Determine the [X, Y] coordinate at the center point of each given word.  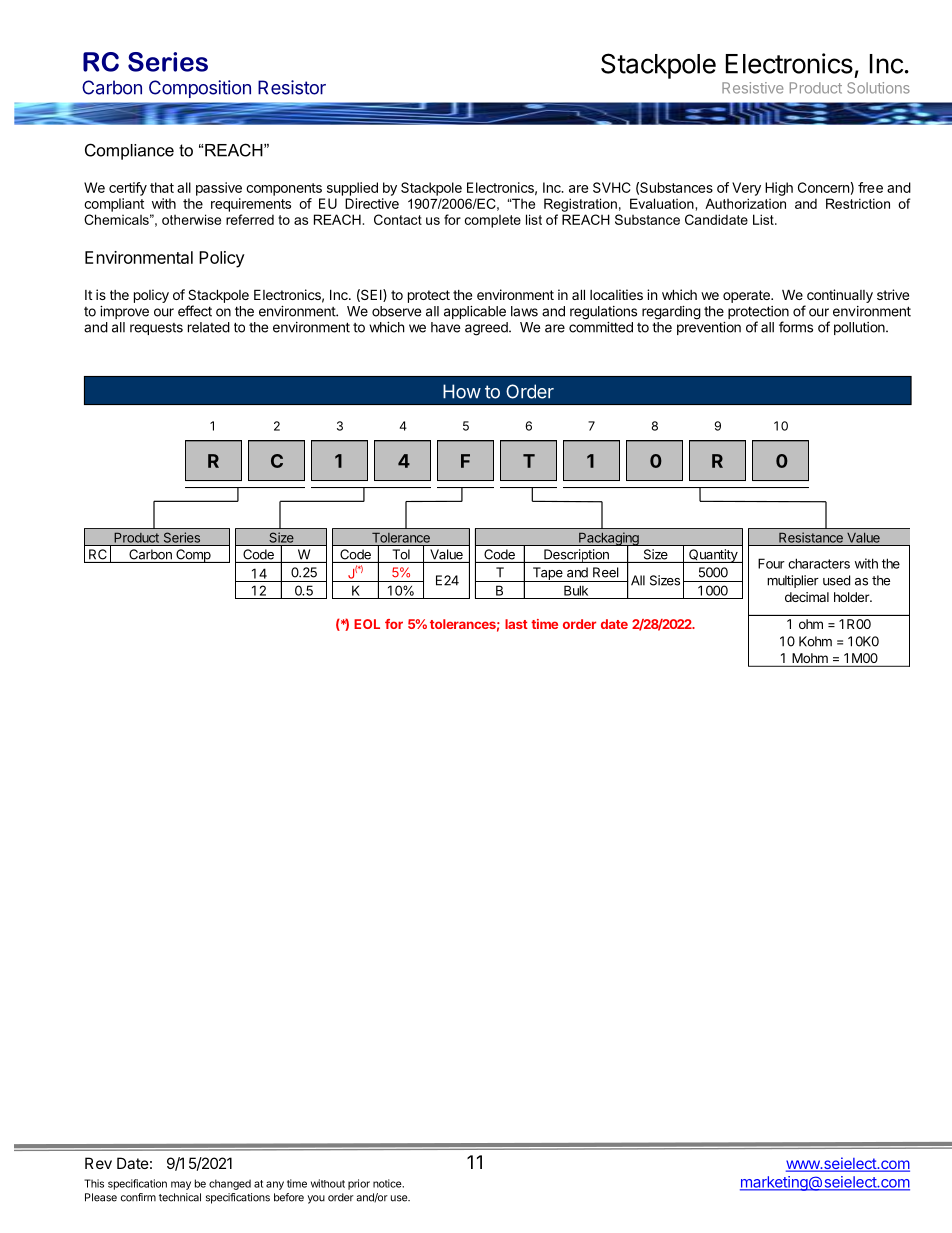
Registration [580, 205]
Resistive [752, 88]
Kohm [815, 641]
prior [359, 1184]
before [289, 1197]
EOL [367, 624]
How [462, 391]
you [316, 1199]
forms [796, 327]
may [181, 1185]
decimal [807, 597]
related [209, 327]
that [162, 187]
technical [180, 1197]
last [516, 624]
